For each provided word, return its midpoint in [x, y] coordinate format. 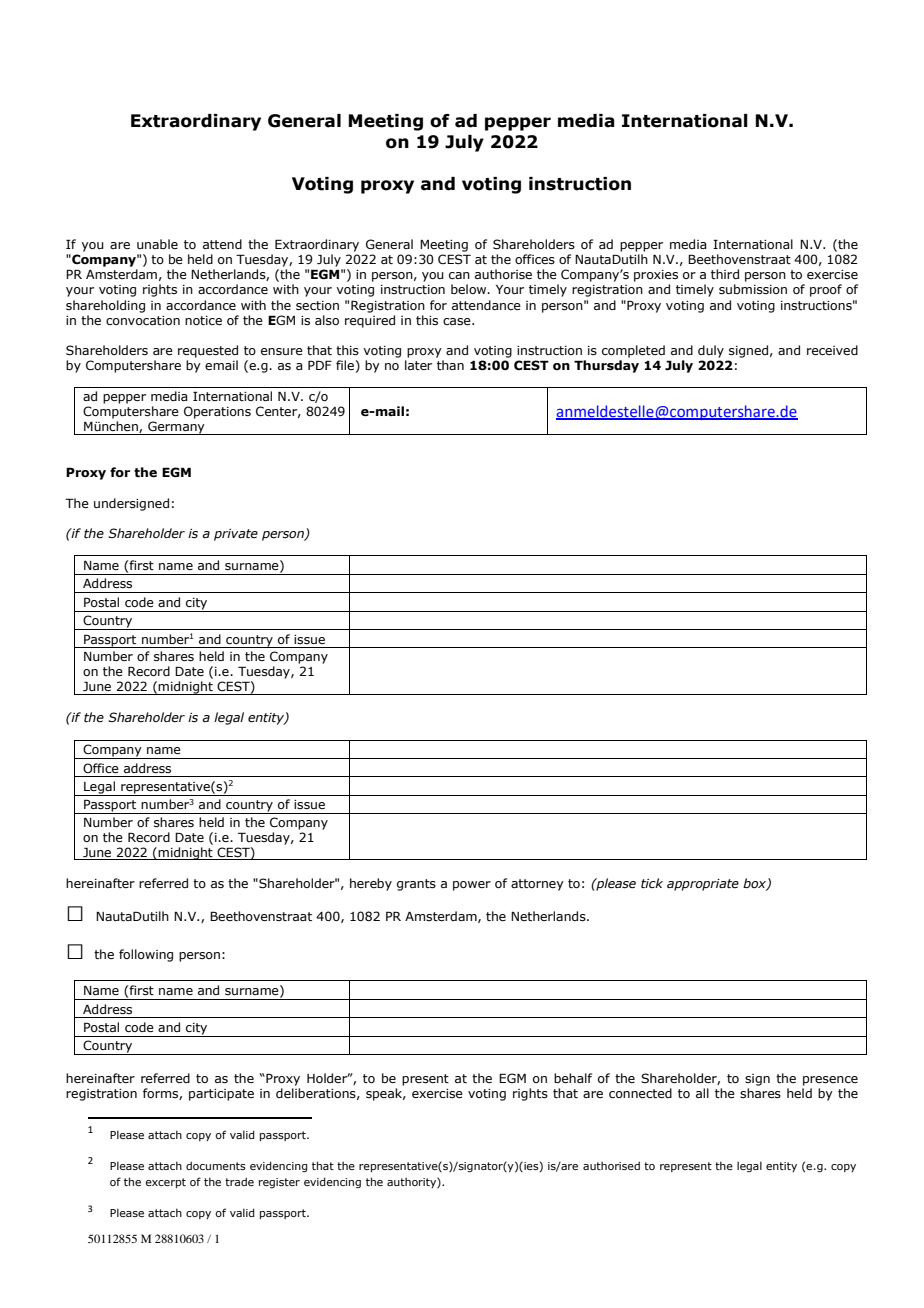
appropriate [703, 885]
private [236, 535]
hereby [371, 884]
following [146, 955]
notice [203, 320]
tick [652, 883]
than [450, 365]
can [459, 275]
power [472, 886]
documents [216, 1165]
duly [711, 351]
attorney [537, 885]
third [725, 274]
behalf [573, 1078]
